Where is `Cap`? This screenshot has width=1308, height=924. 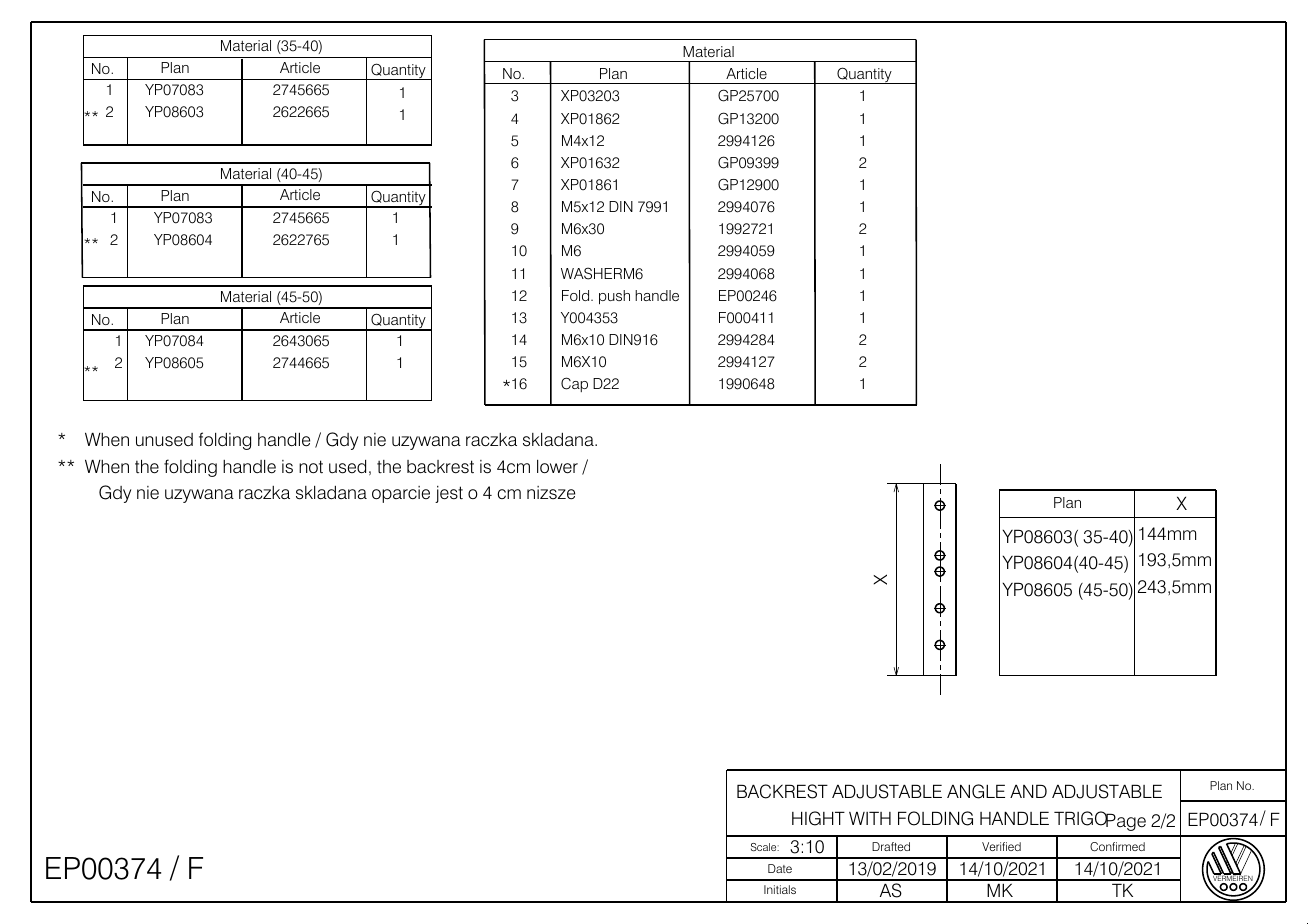
Cap is located at coordinates (574, 384).
